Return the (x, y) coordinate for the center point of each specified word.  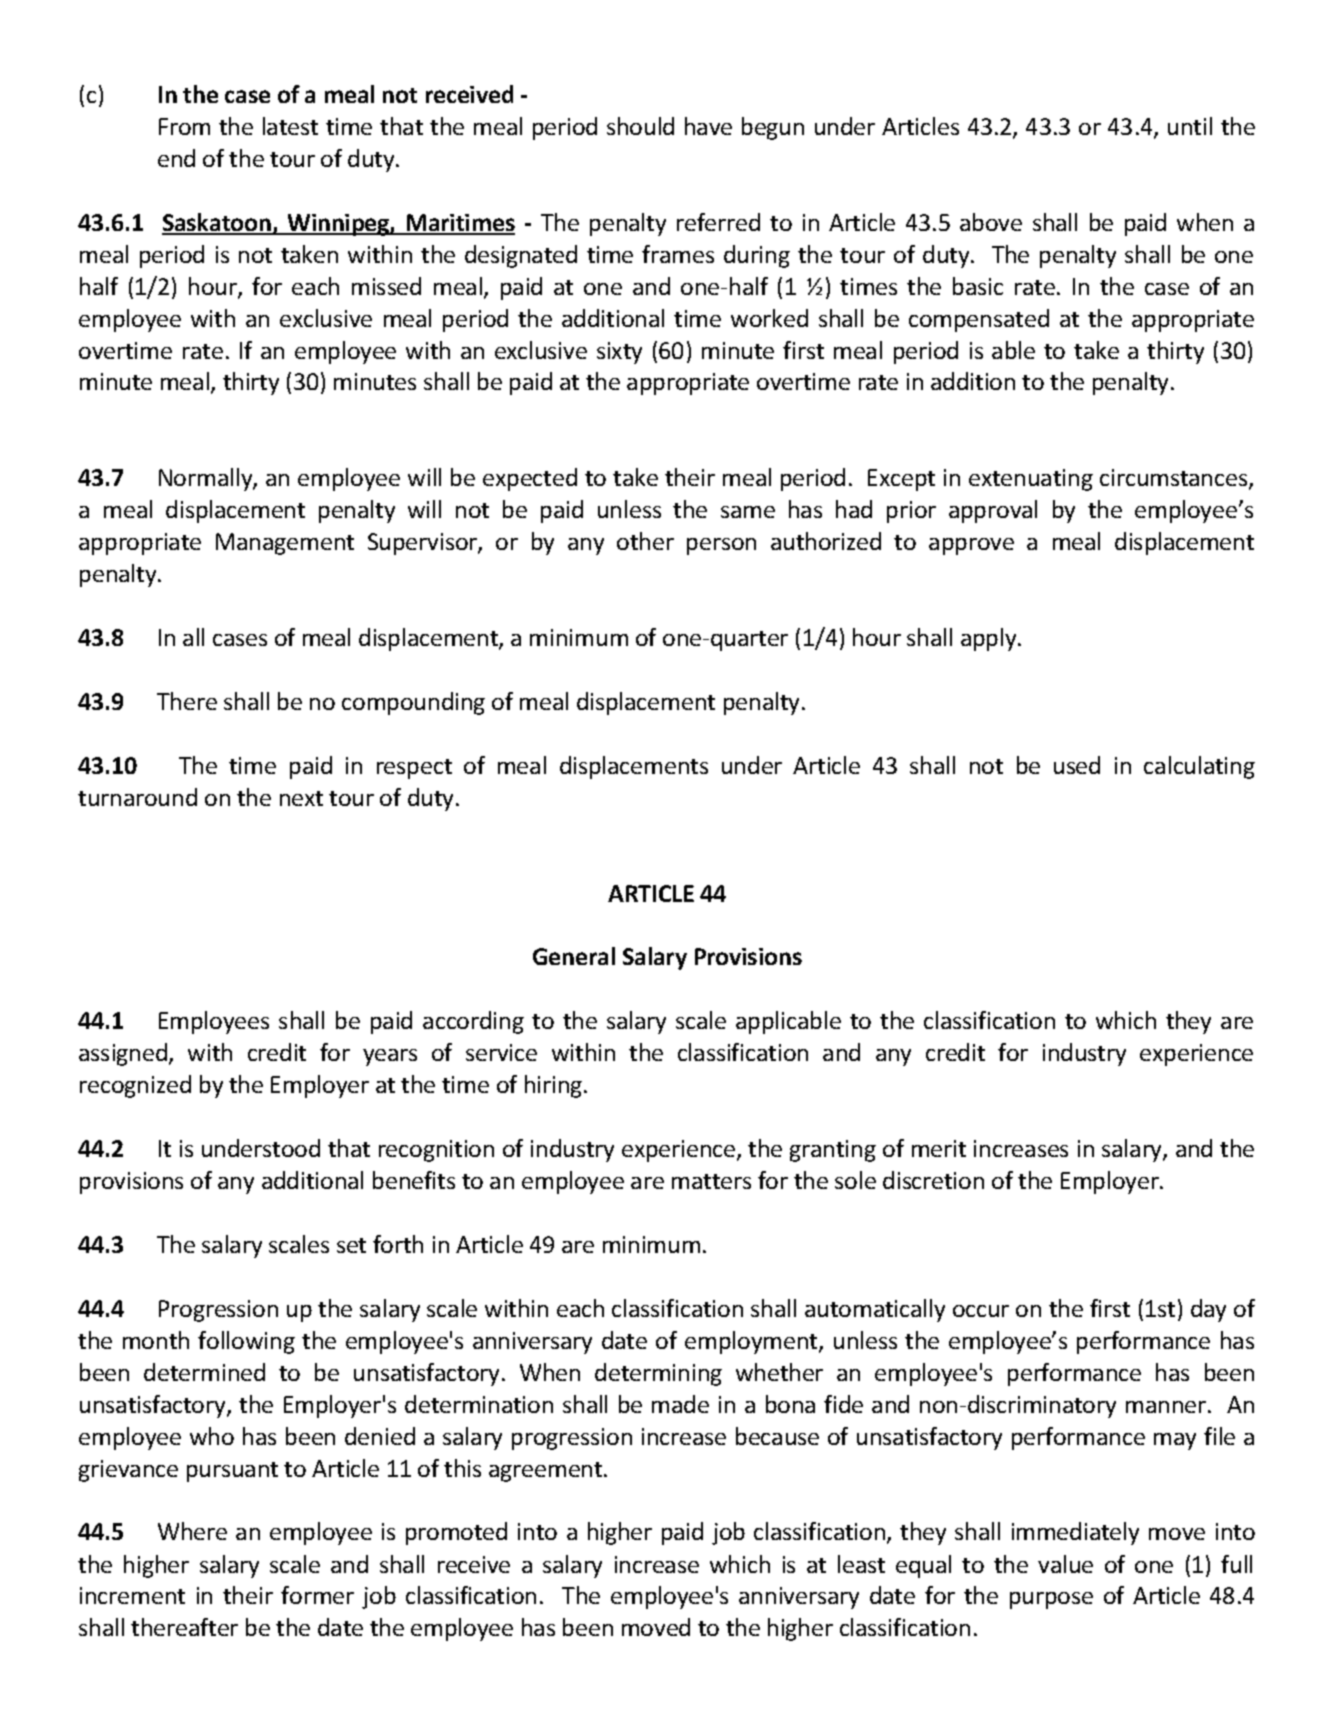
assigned (124, 1054)
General (574, 956)
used (1077, 765)
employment (752, 1342)
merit (939, 1148)
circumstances (1175, 479)
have (708, 126)
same (748, 512)
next (301, 798)
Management (285, 544)
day (1208, 1310)
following (246, 1342)
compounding (413, 703)
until (1190, 126)
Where (192, 1531)
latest (290, 126)
